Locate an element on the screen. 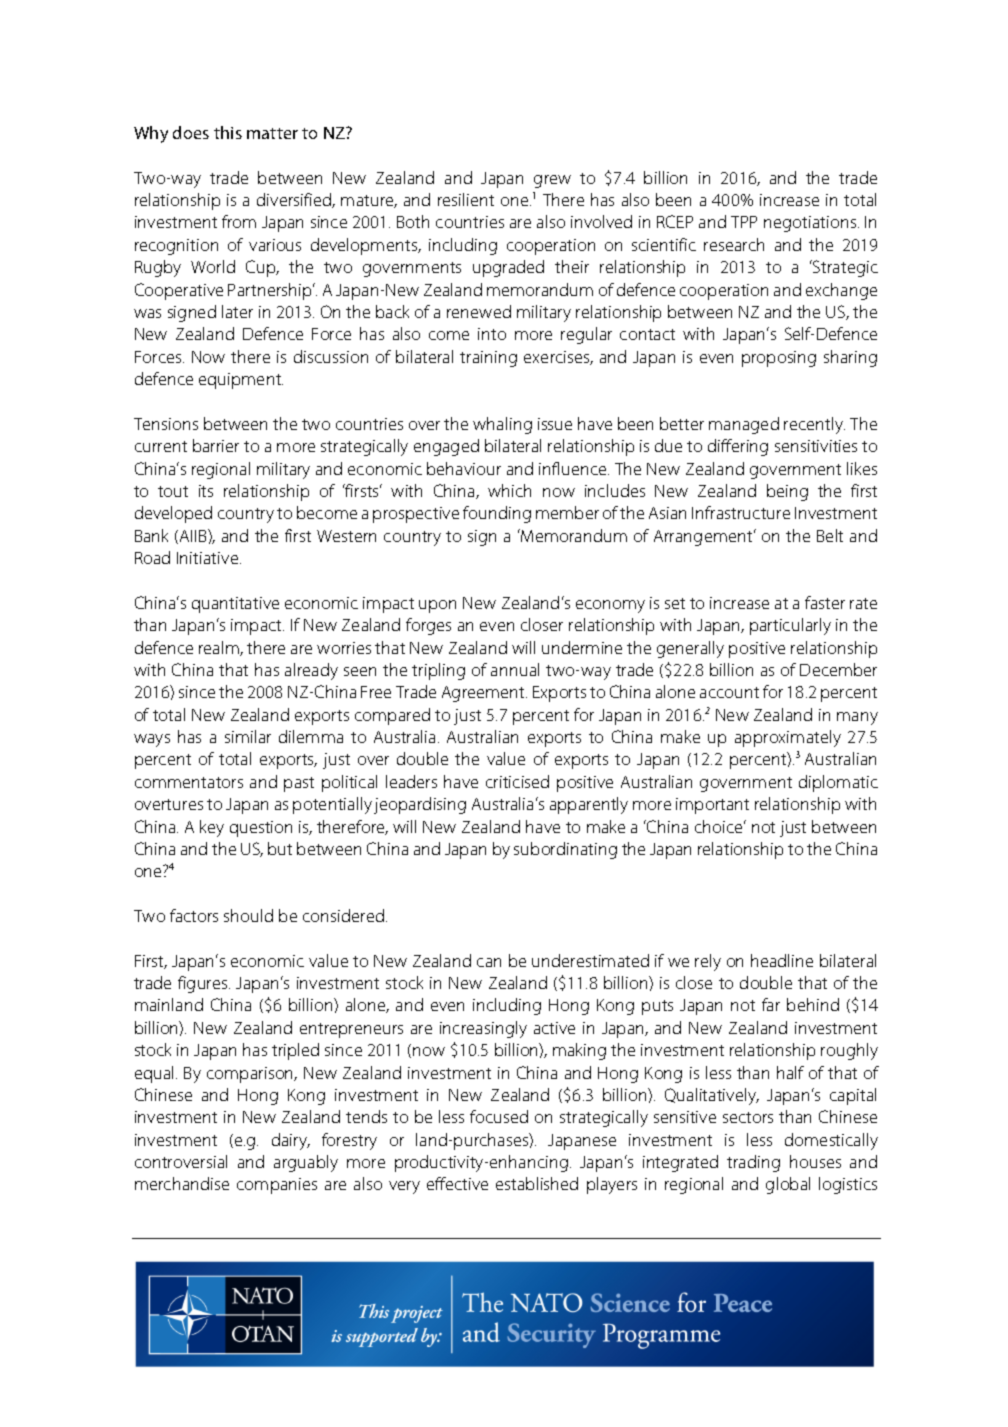 The height and width of the screenshot is (1427, 1008). TPP is located at coordinates (744, 222).
